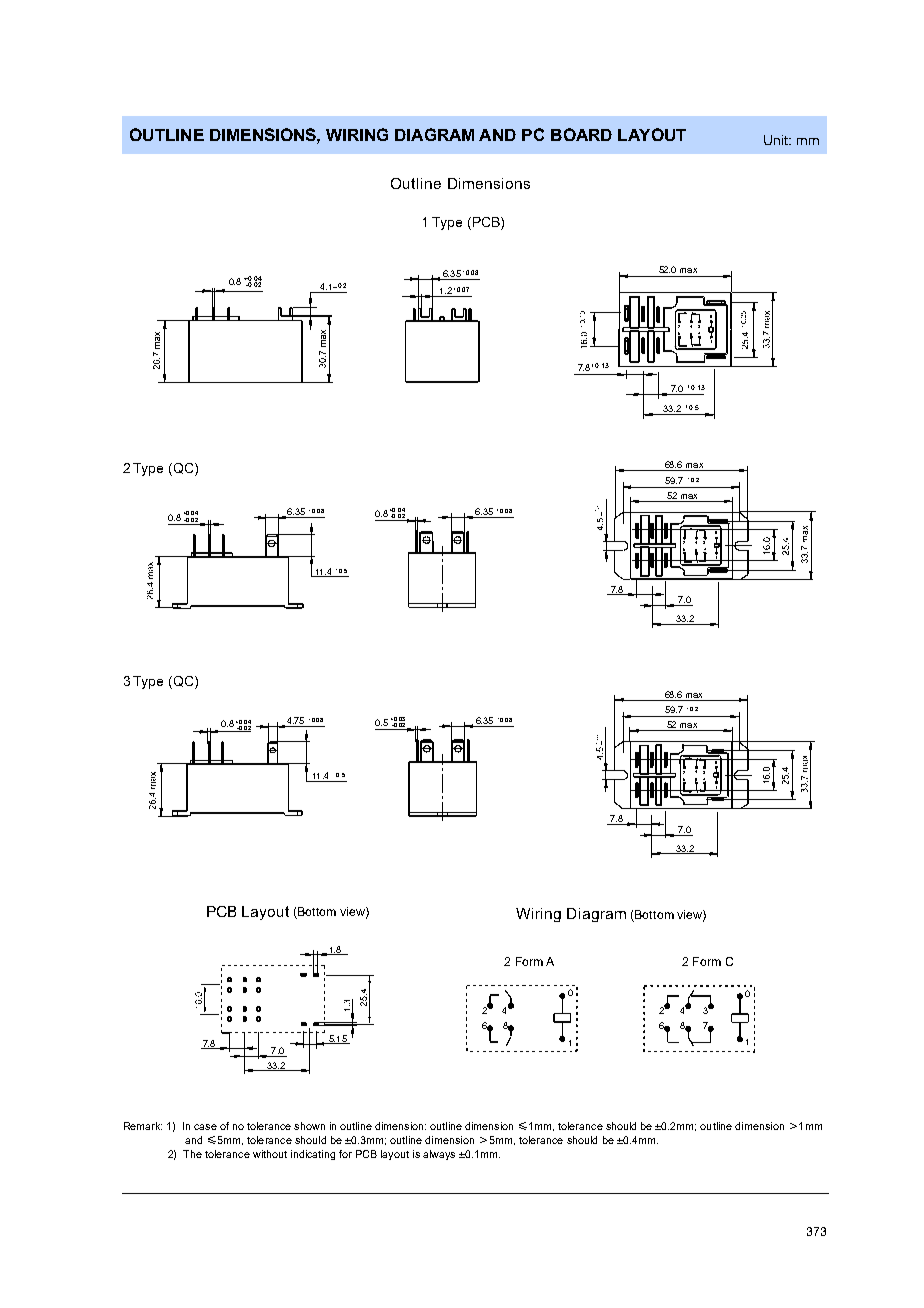  What do you see at coordinates (309, 1126) in the document?
I see `shown` at bounding box center [309, 1126].
